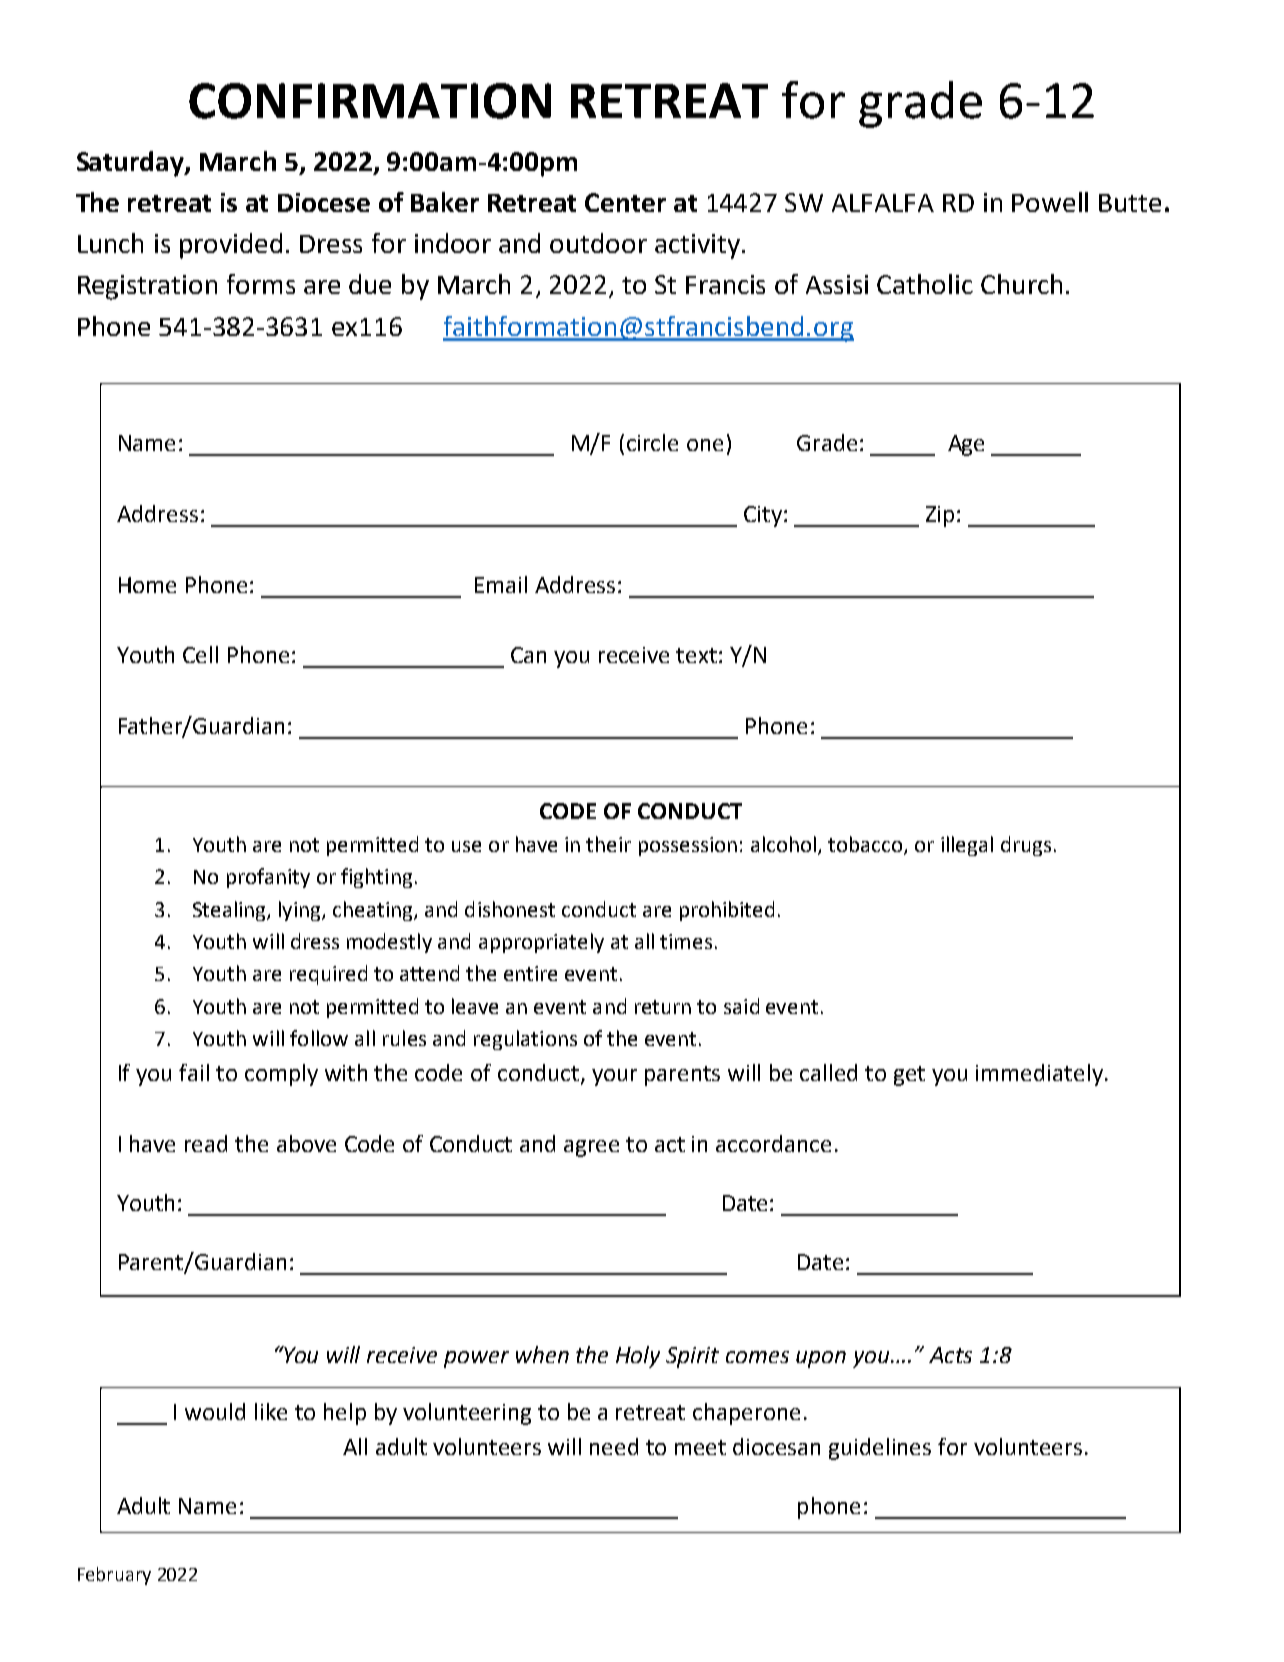  Describe the element at coordinates (324, 202) in the screenshot. I see `Diocese` at that location.
